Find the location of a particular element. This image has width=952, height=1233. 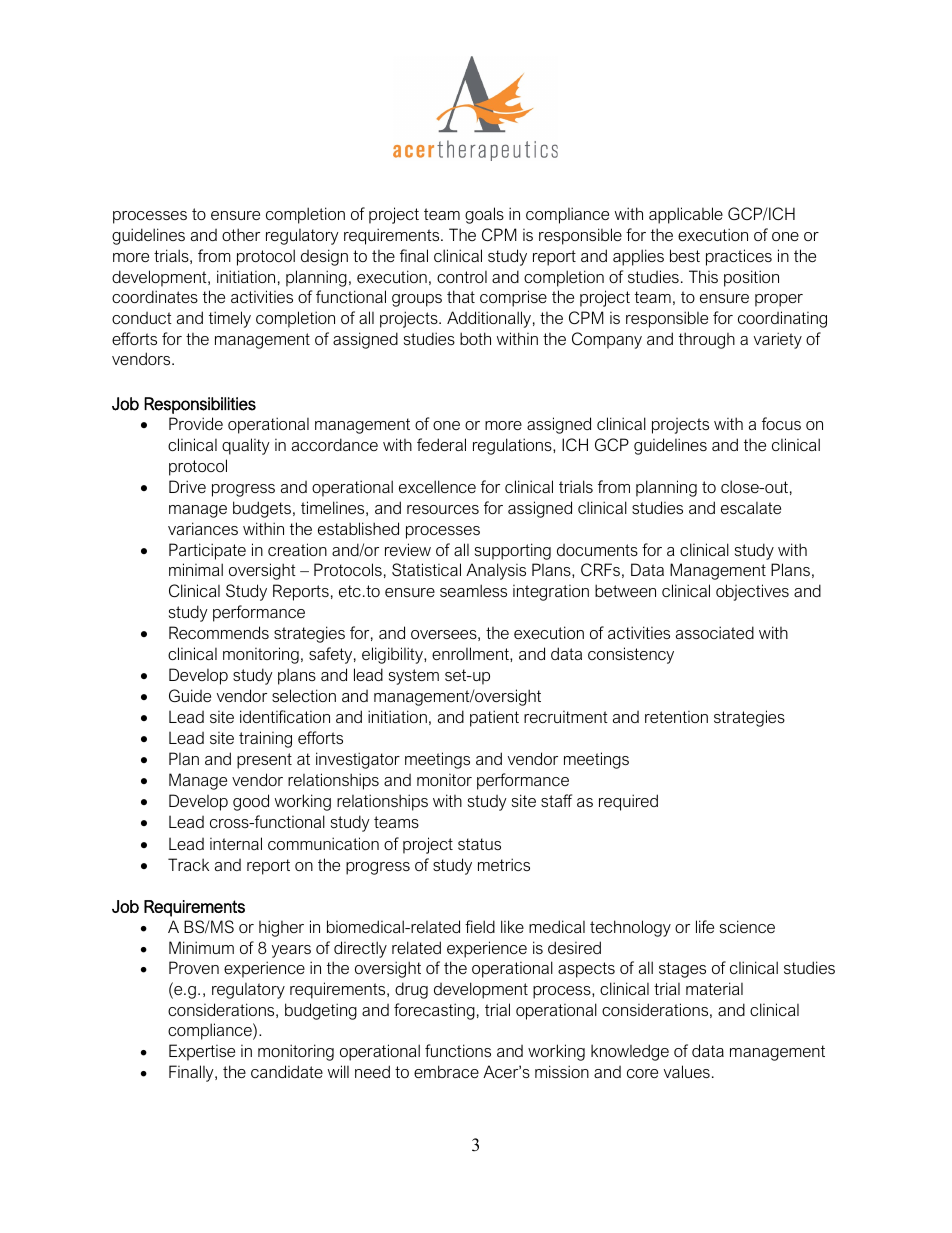

enrollment is located at coordinates (471, 653).
